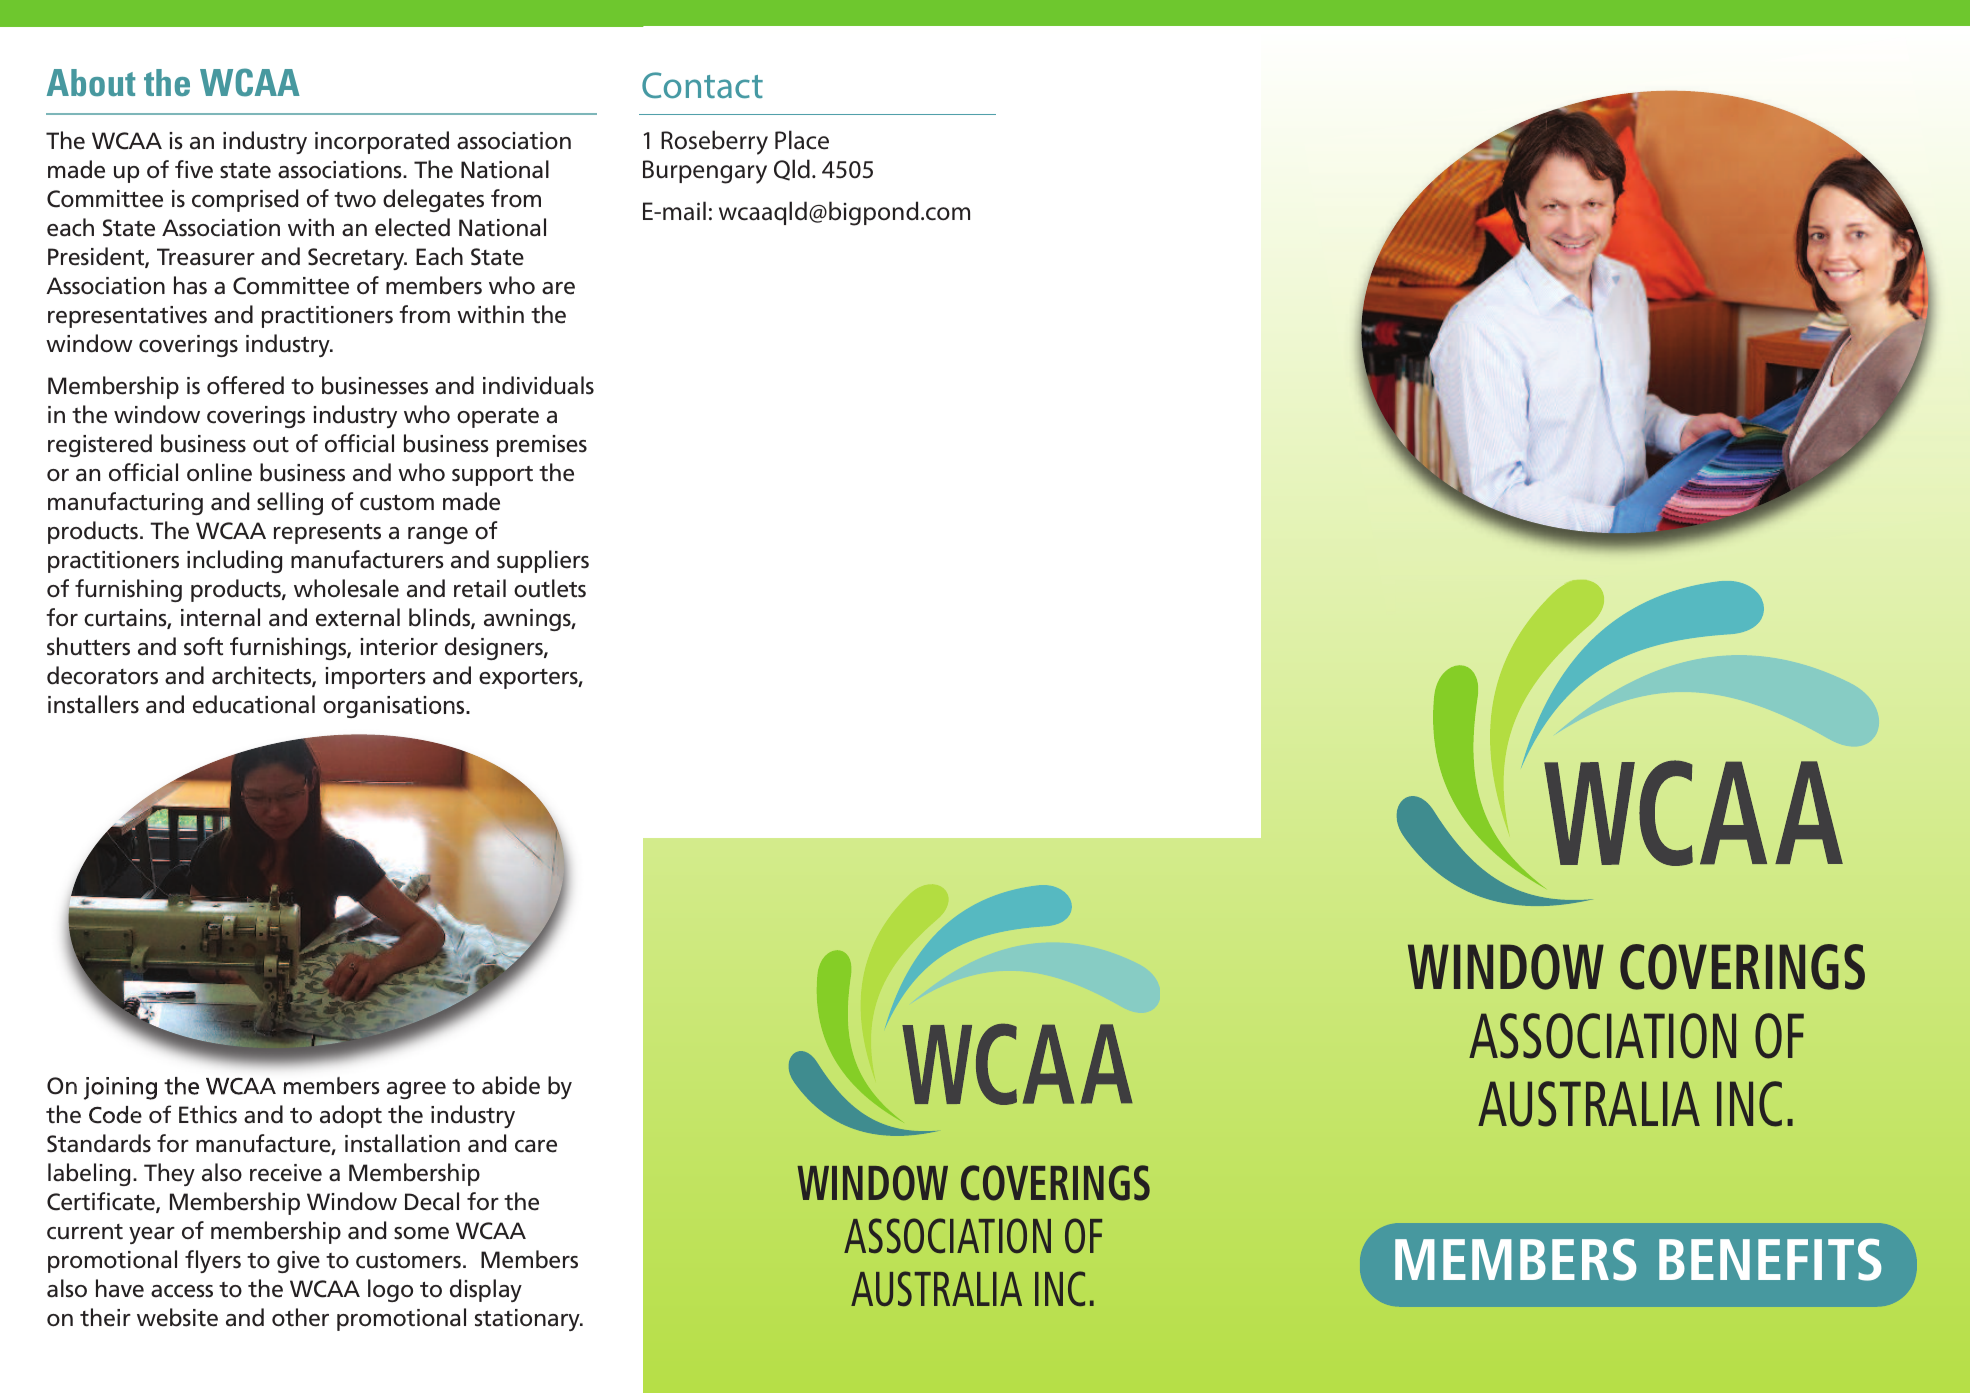 This screenshot has height=1393, width=1970. What do you see at coordinates (1770, 1260) in the screenshot?
I see `BENEFITS` at bounding box center [1770, 1260].
